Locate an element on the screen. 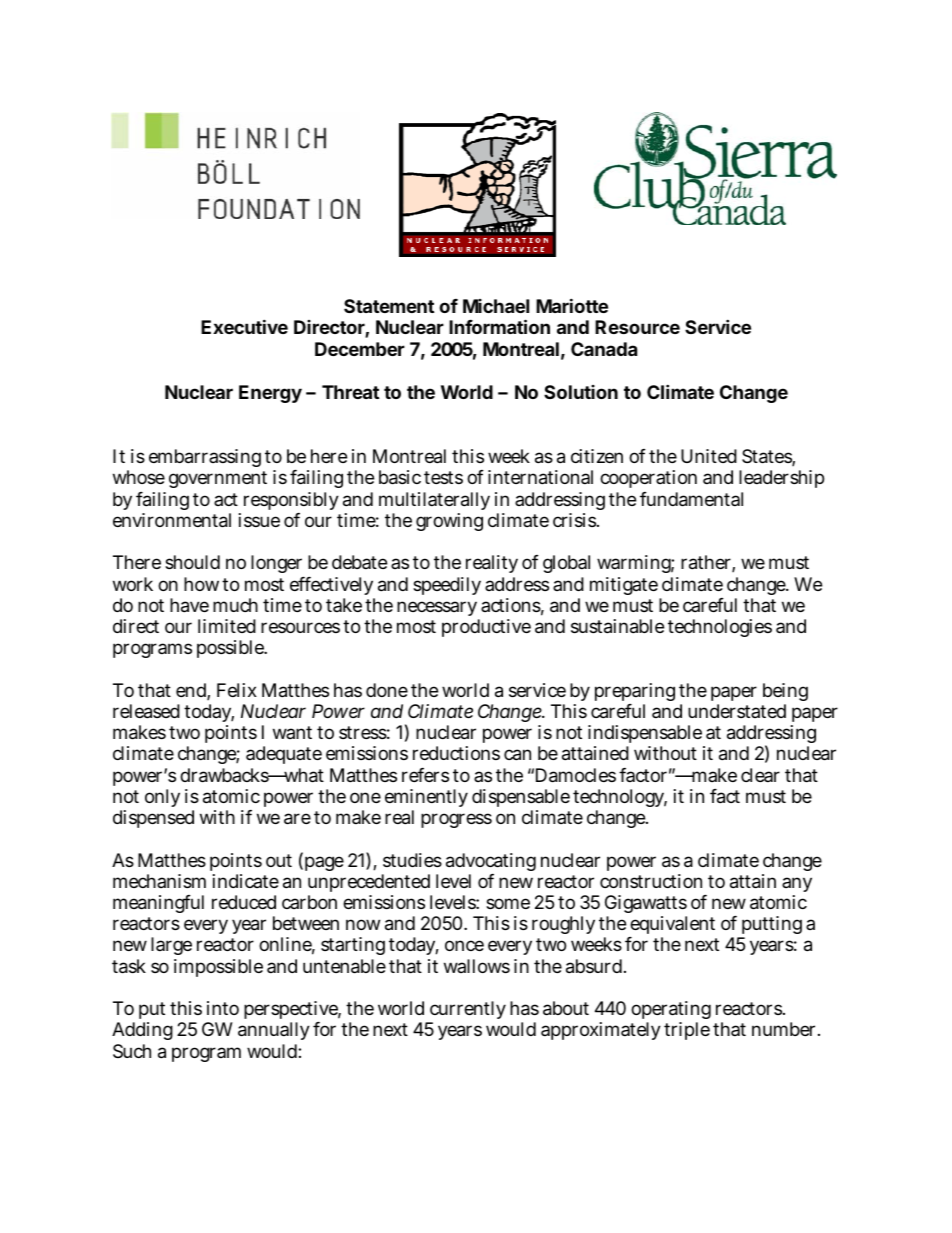 The image size is (952, 1233). Information is located at coordinates (499, 326).
